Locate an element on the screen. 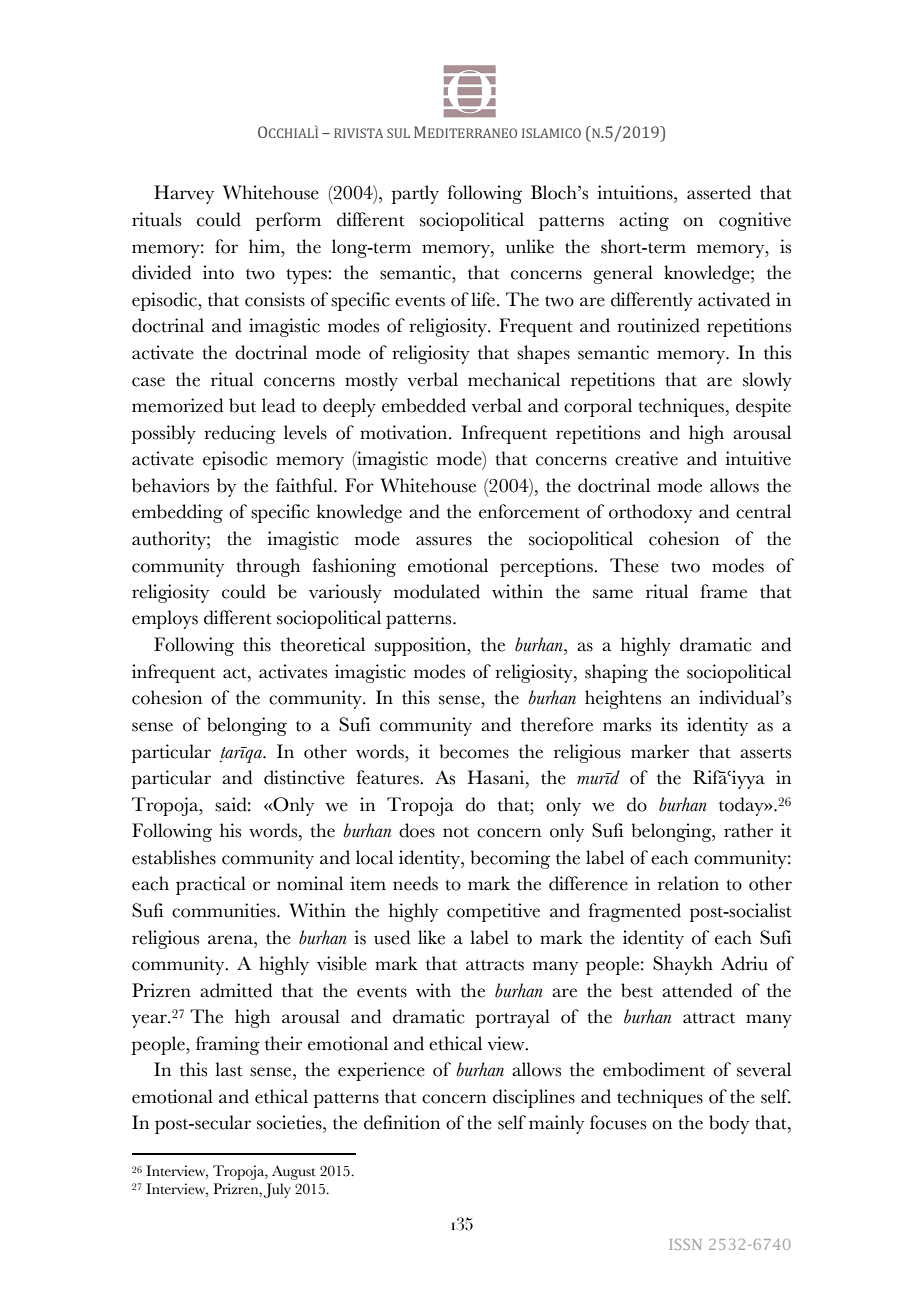 This screenshot has width=924, height=1308. employs is located at coordinates (165, 619).
